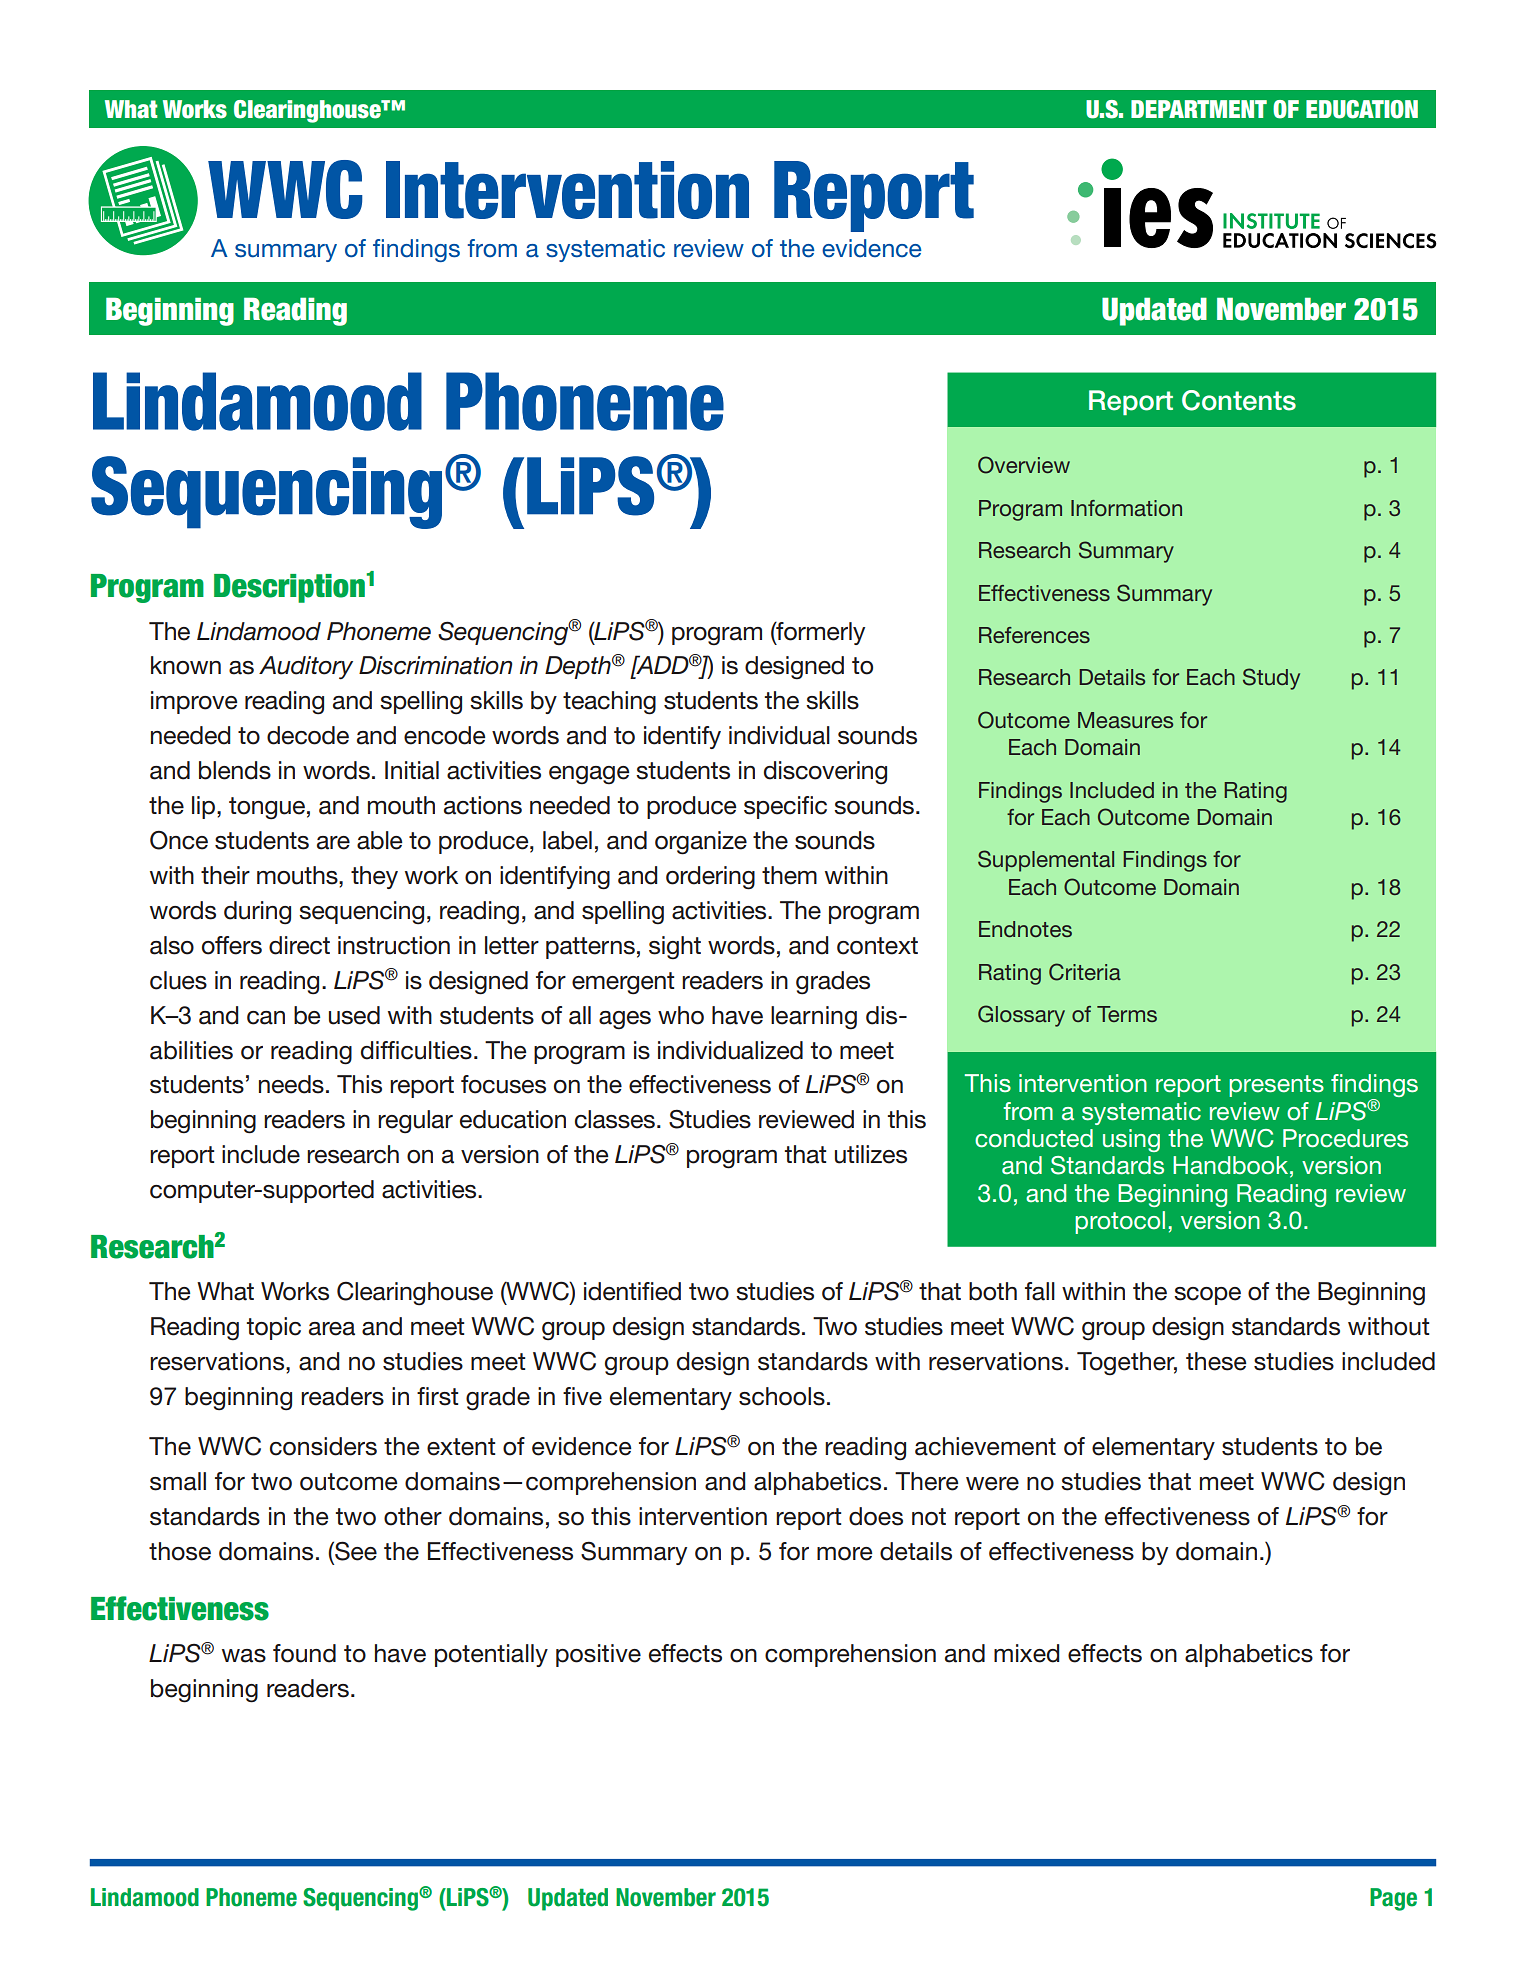 The width and height of the page is (1526, 1975). What do you see at coordinates (1276, 1086) in the page?
I see `presents` at bounding box center [1276, 1086].
